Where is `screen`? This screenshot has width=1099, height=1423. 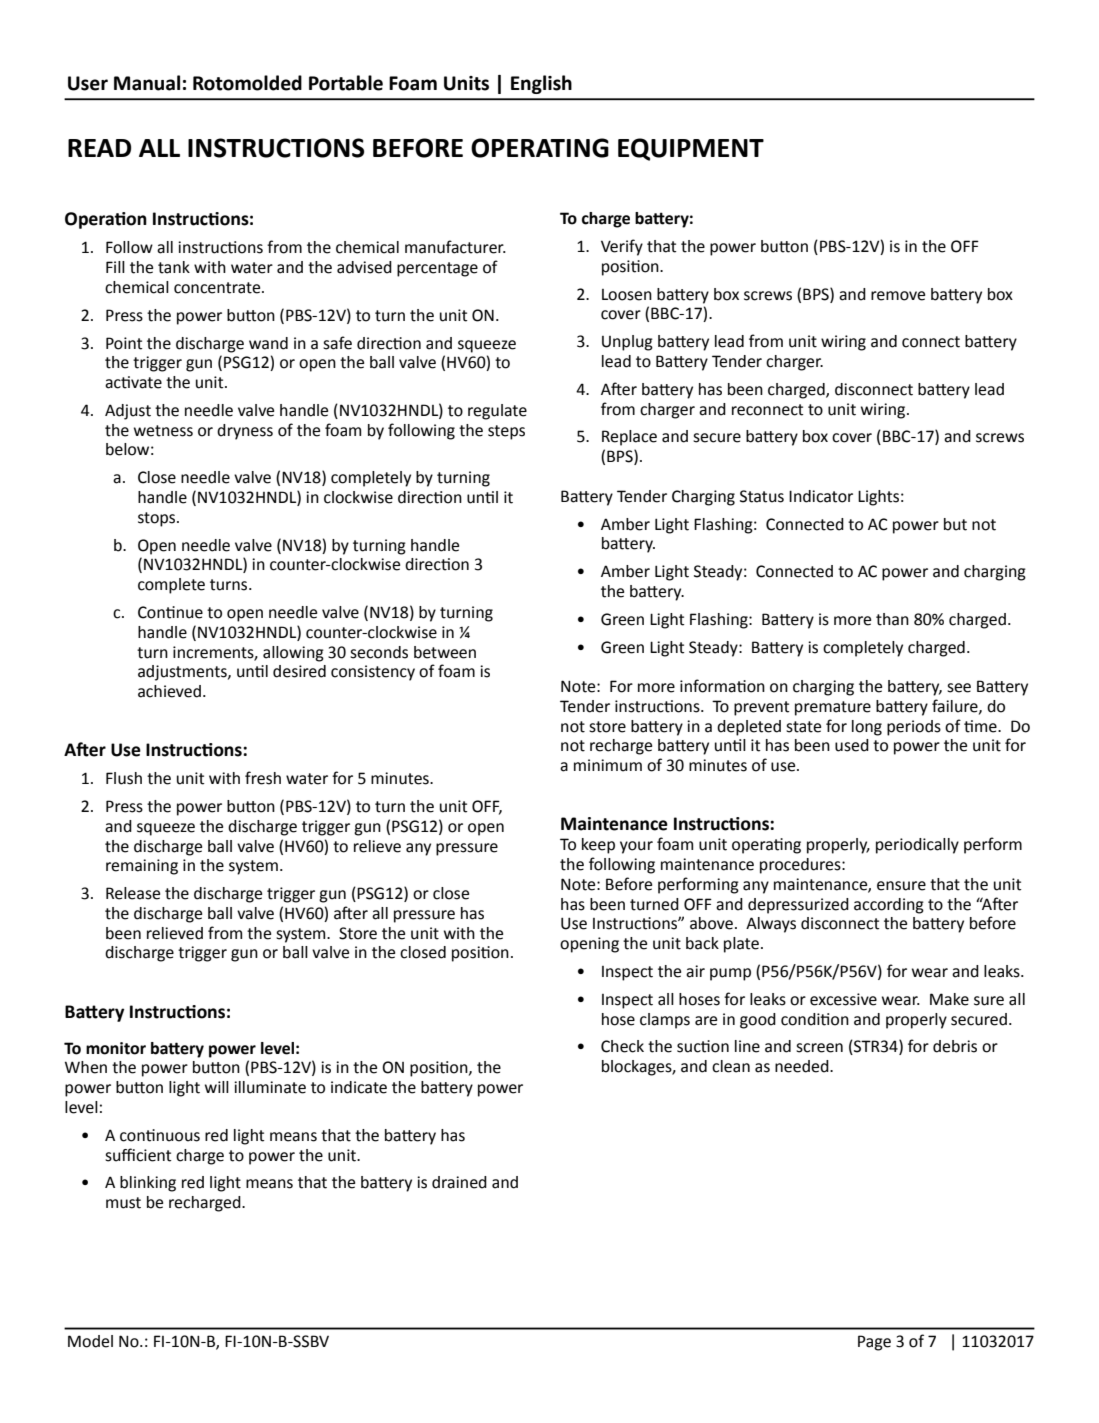
screen is located at coordinates (819, 1048).
